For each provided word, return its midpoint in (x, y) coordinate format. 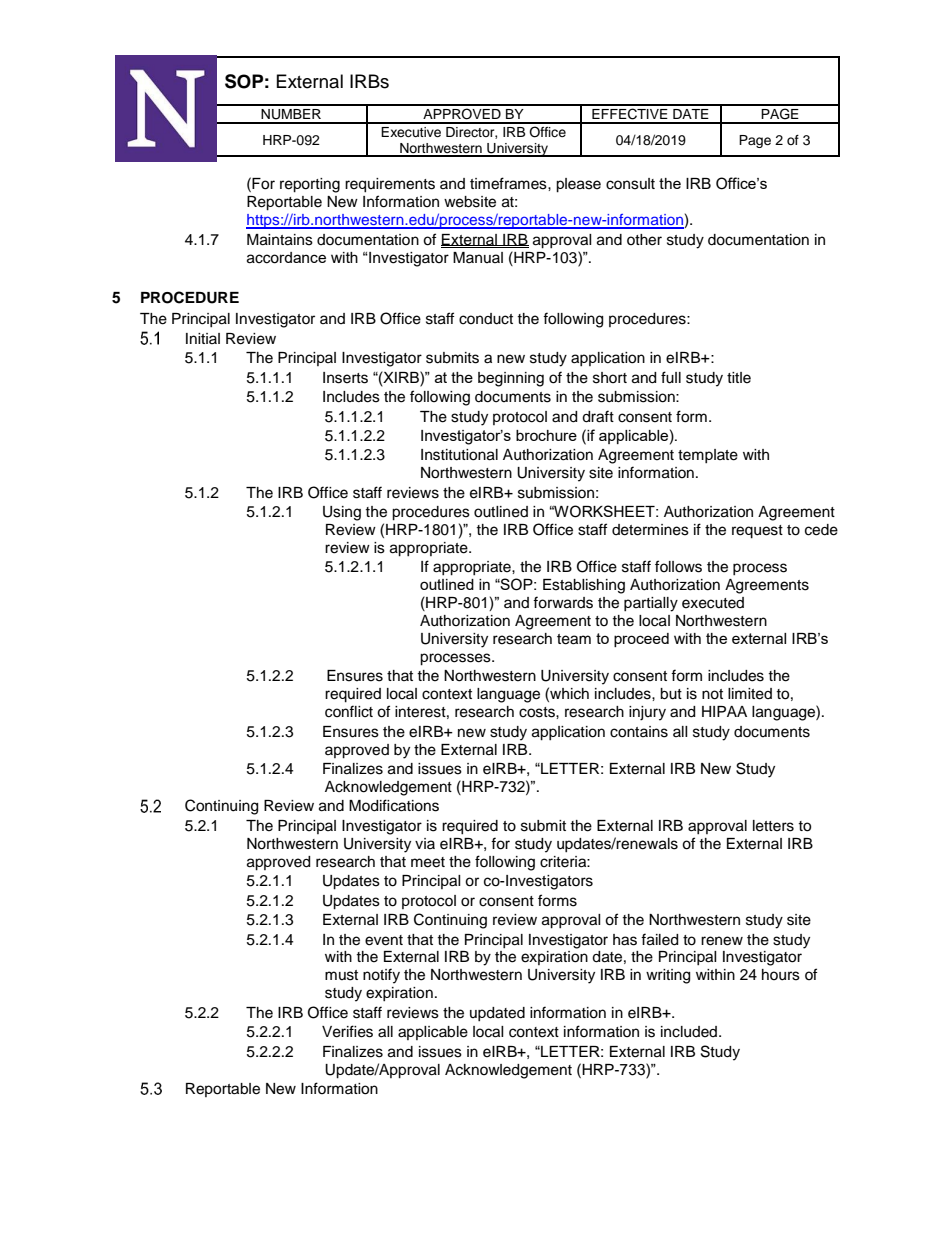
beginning (511, 379)
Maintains (280, 240)
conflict (349, 711)
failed (659, 939)
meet (428, 862)
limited (750, 694)
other (644, 240)
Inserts (345, 378)
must (341, 975)
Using (342, 513)
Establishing (584, 586)
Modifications (394, 805)
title (739, 378)
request (757, 532)
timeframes (509, 183)
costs (538, 712)
